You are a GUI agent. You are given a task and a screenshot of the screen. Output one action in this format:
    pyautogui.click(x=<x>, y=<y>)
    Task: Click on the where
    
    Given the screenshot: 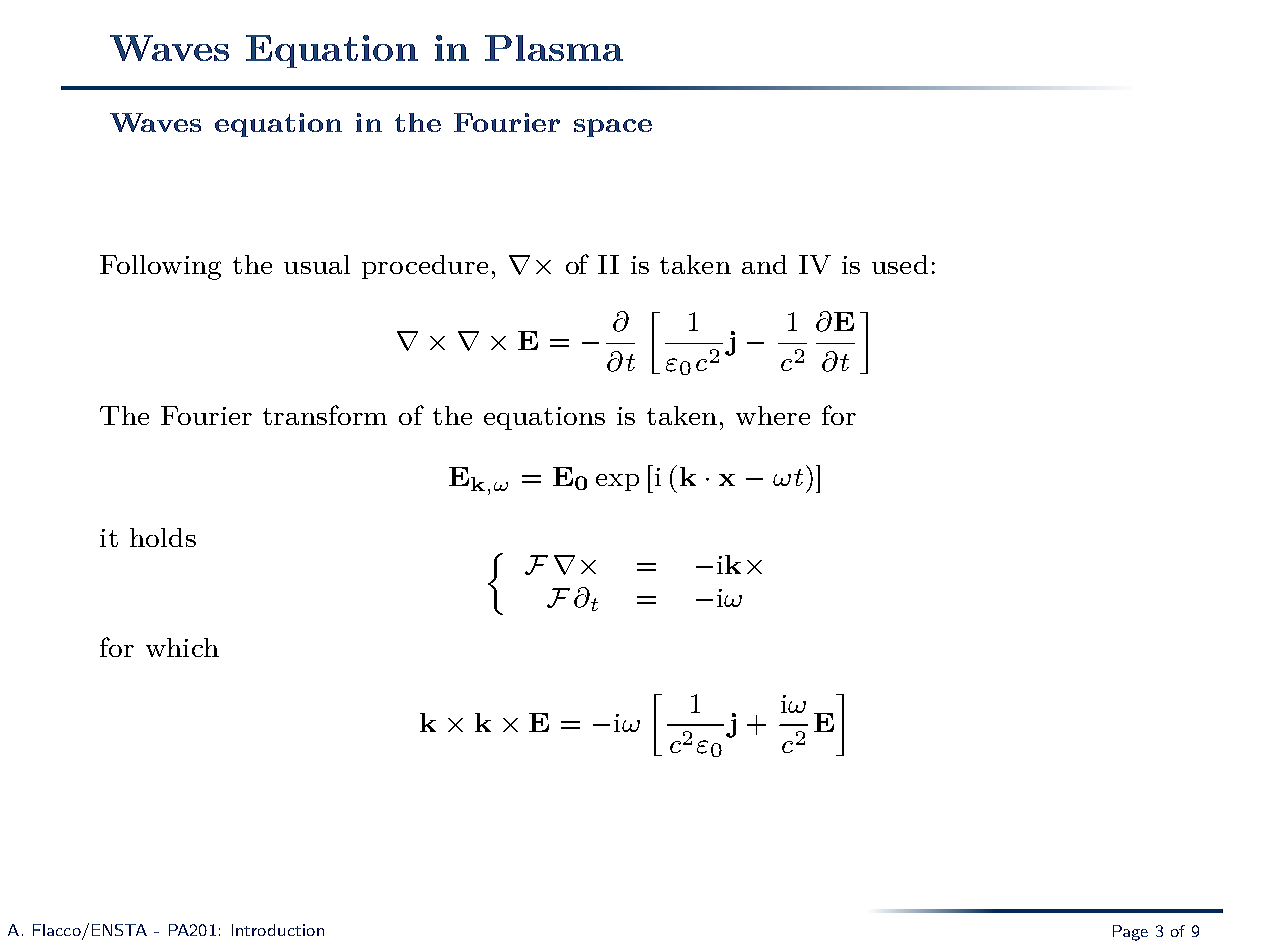 What is the action you would take?
    pyautogui.click(x=773, y=415)
